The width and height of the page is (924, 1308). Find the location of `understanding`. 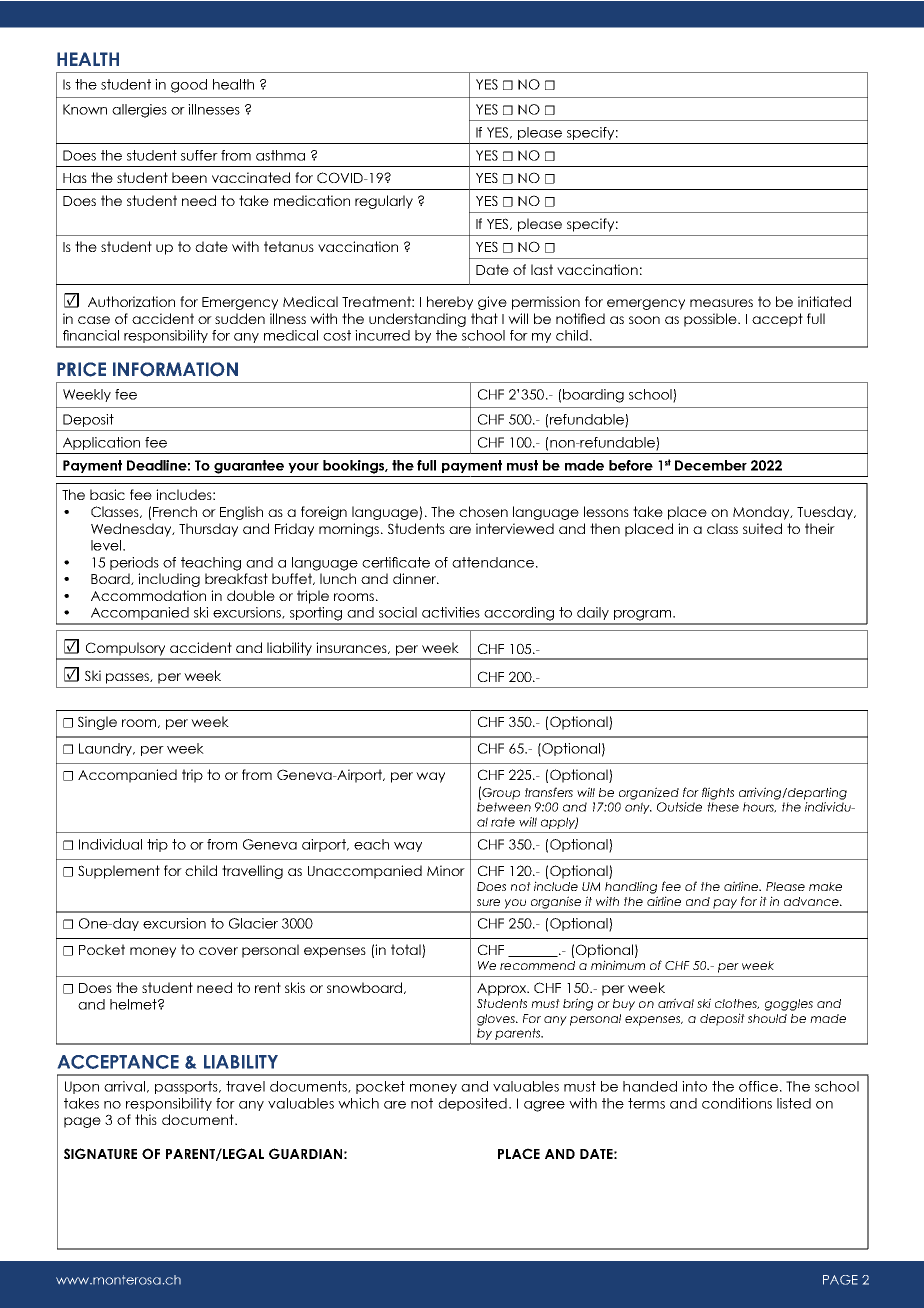

understanding is located at coordinates (417, 320).
